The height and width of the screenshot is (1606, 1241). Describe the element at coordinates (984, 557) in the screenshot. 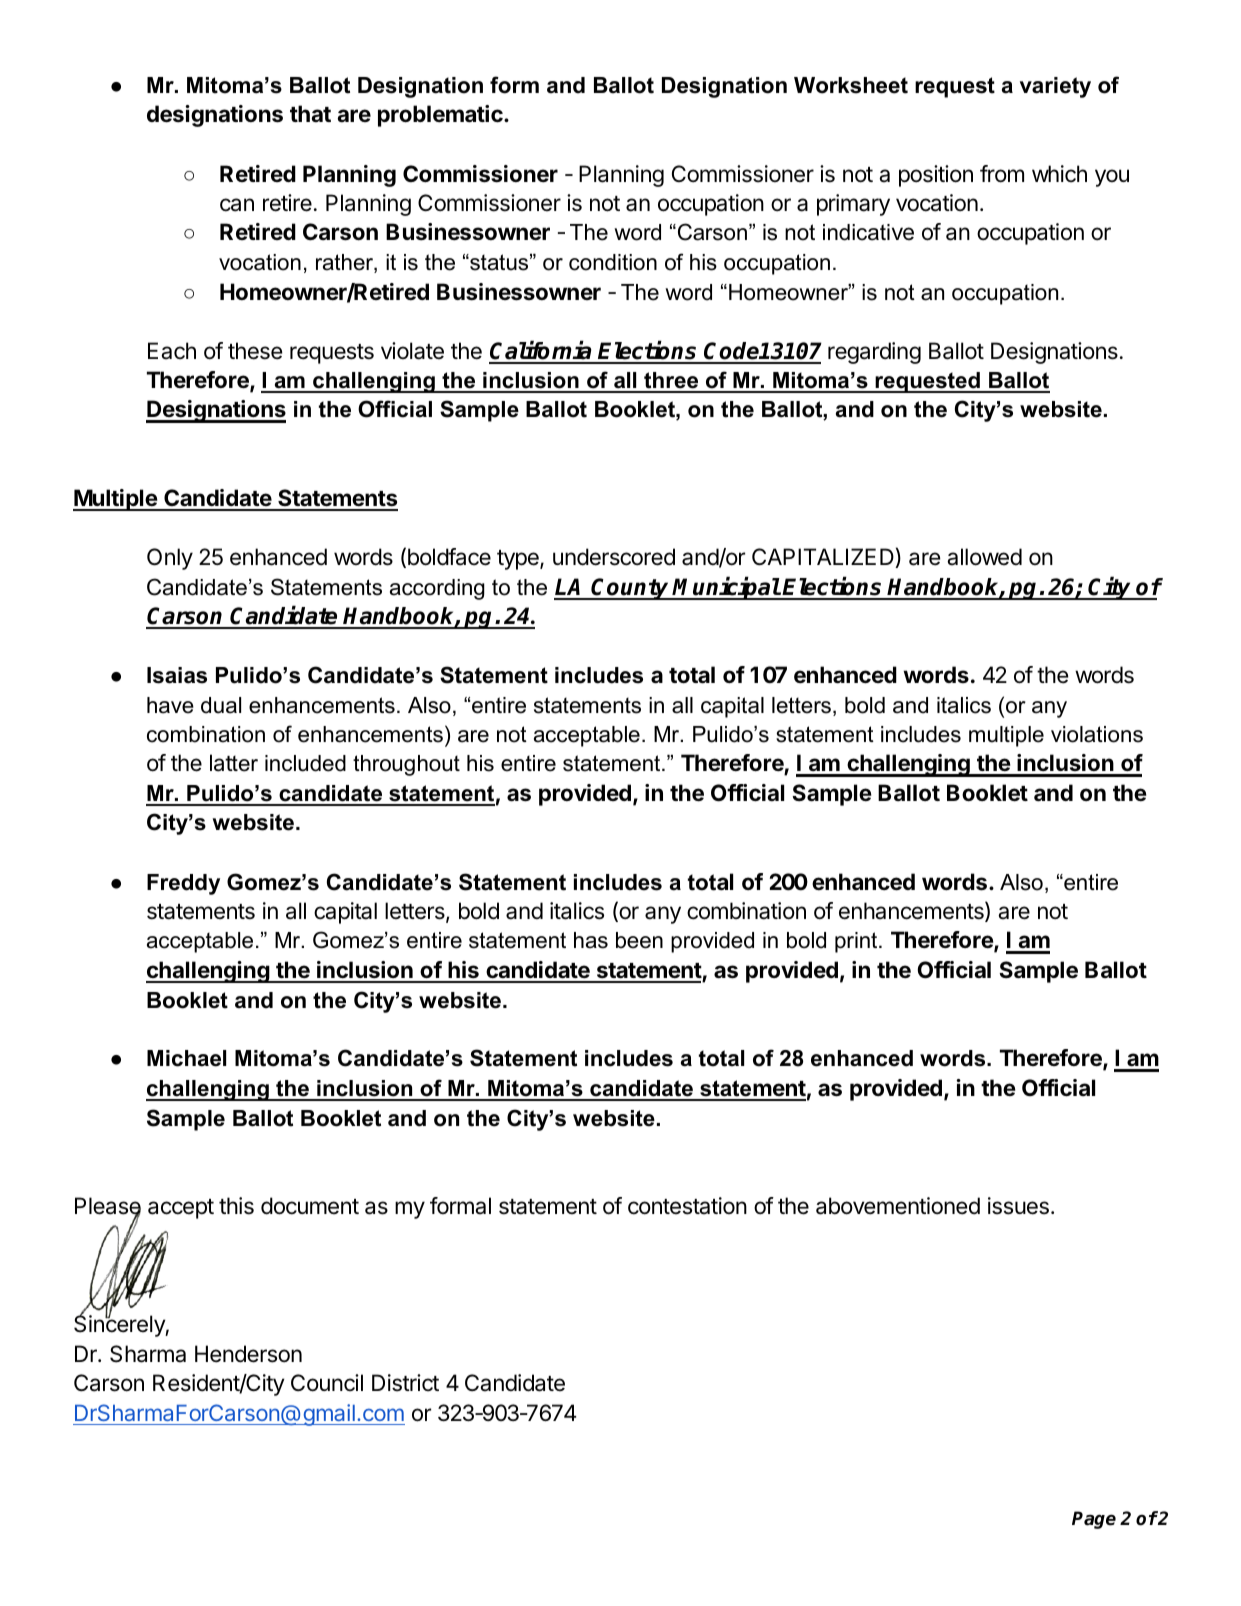

I see `allowed` at that location.
